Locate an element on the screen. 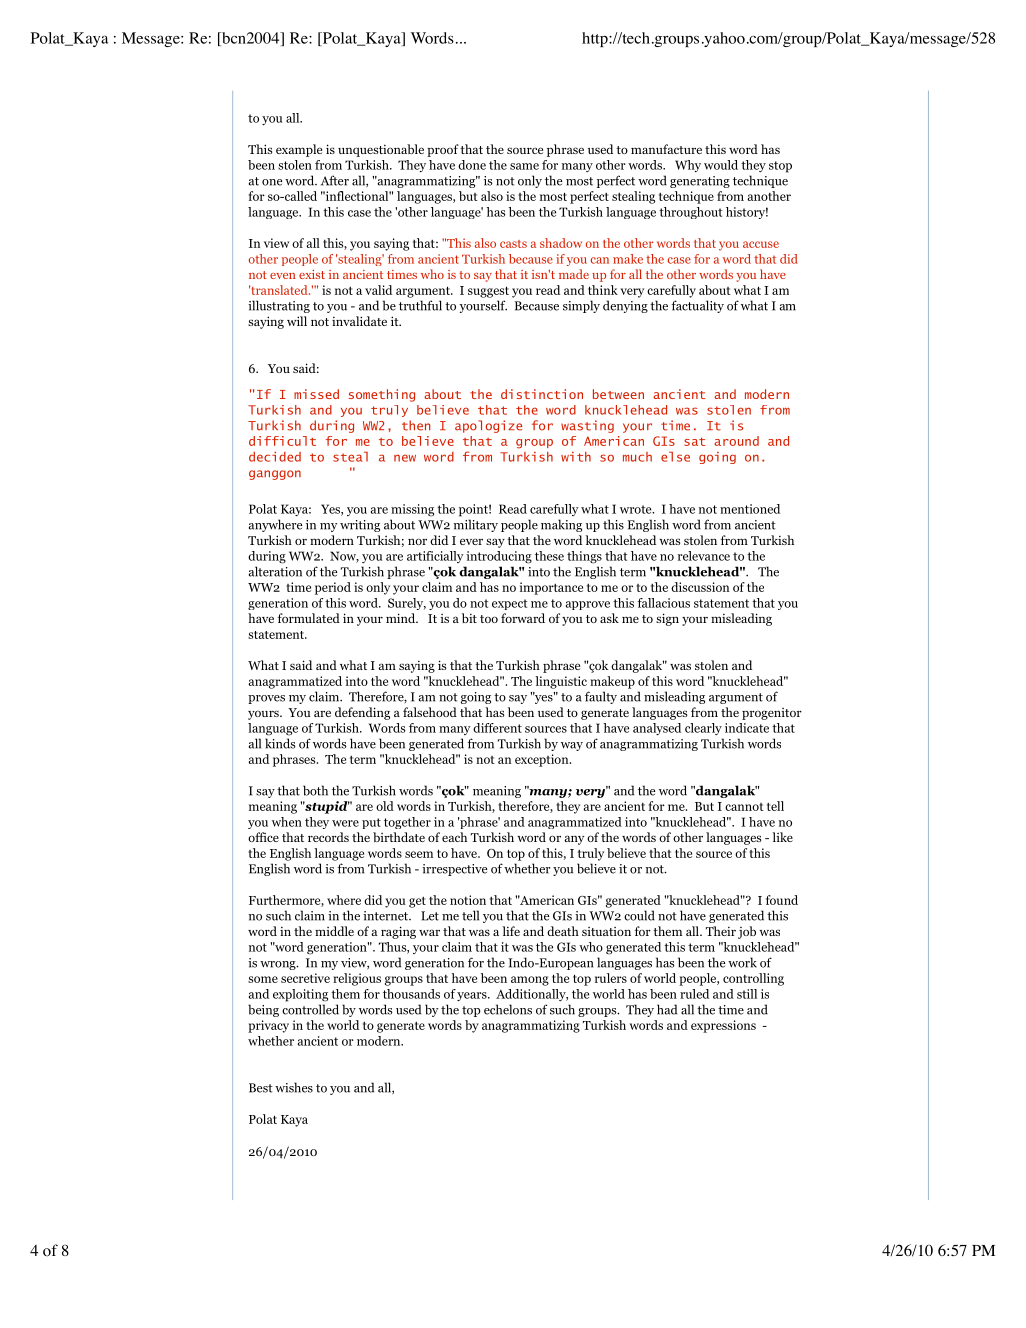 This screenshot has width=1026, height=1328. exception is located at coordinates (543, 760).
